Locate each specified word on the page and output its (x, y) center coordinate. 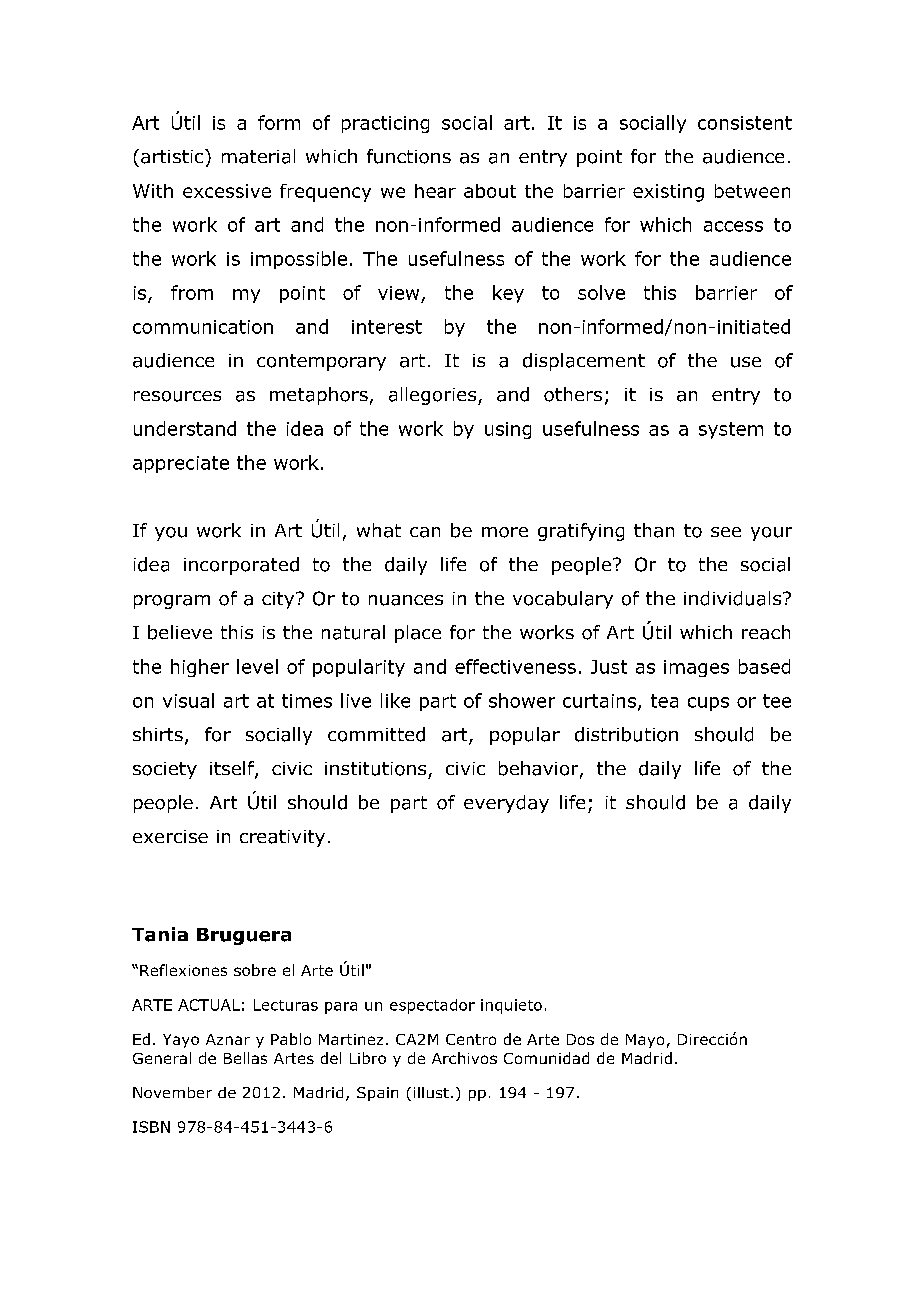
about (490, 191)
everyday (506, 804)
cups (708, 704)
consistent (745, 123)
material (258, 156)
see (726, 532)
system (731, 430)
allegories (434, 396)
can (425, 532)
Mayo (645, 1041)
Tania (160, 934)
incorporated (241, 566)
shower (522, 700)
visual (188, 700)
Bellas (245, 1058)
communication (203, 327)
